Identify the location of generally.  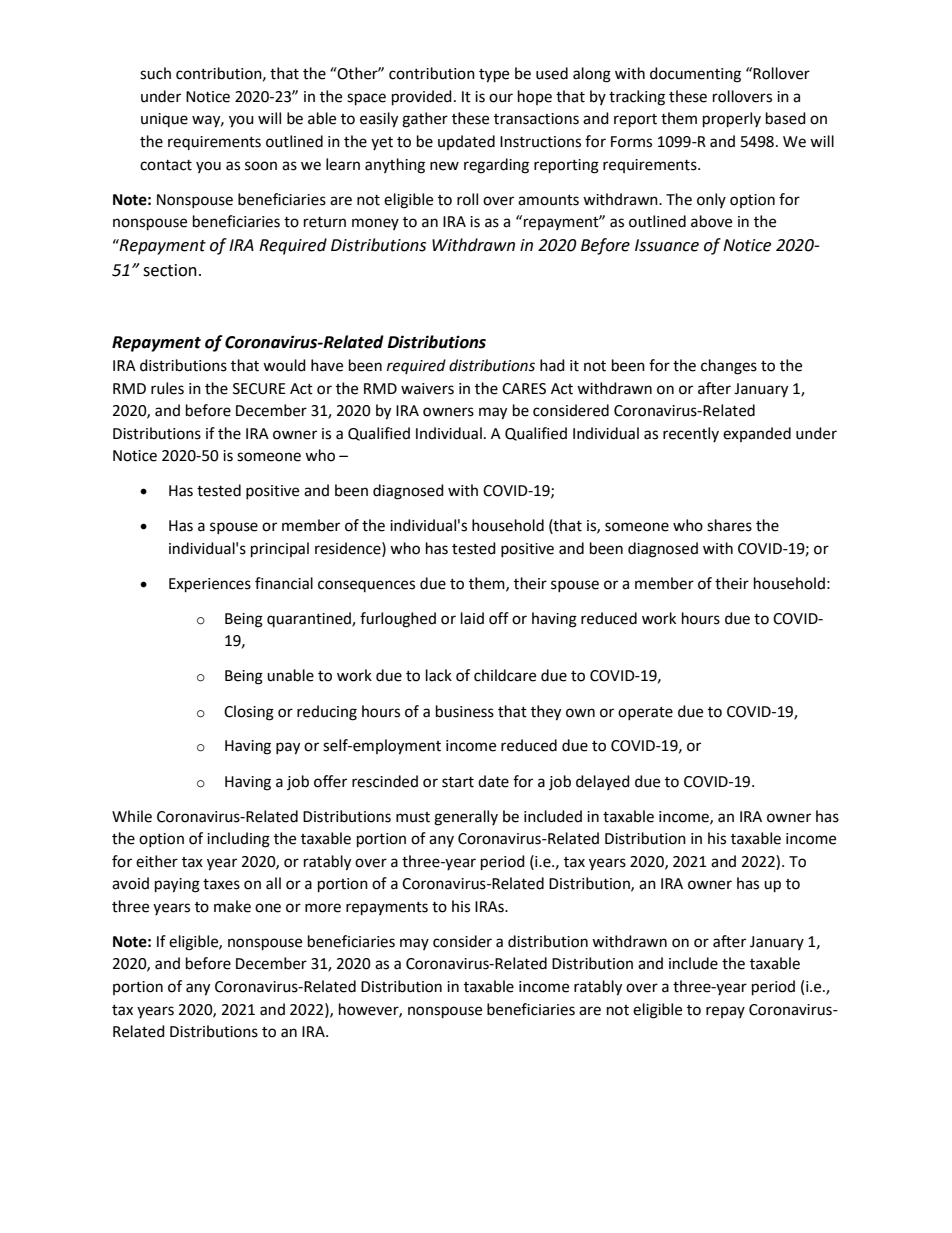
(466, 818).
